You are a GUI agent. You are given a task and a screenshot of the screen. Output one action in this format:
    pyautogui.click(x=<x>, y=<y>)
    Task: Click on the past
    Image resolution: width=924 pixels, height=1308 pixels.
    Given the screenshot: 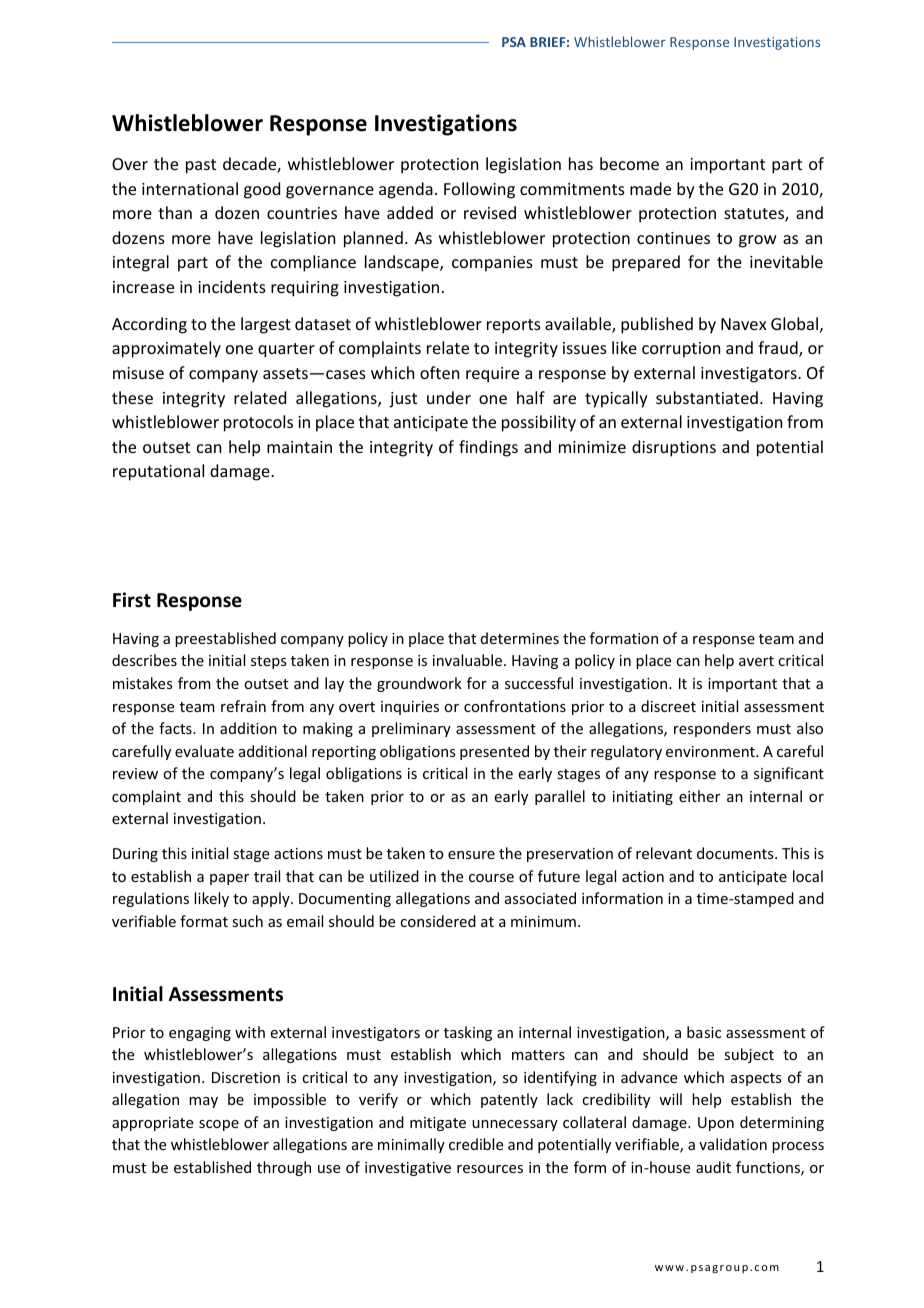 What is the action you would take?
    pyautogui.click(x=201, y=166)
